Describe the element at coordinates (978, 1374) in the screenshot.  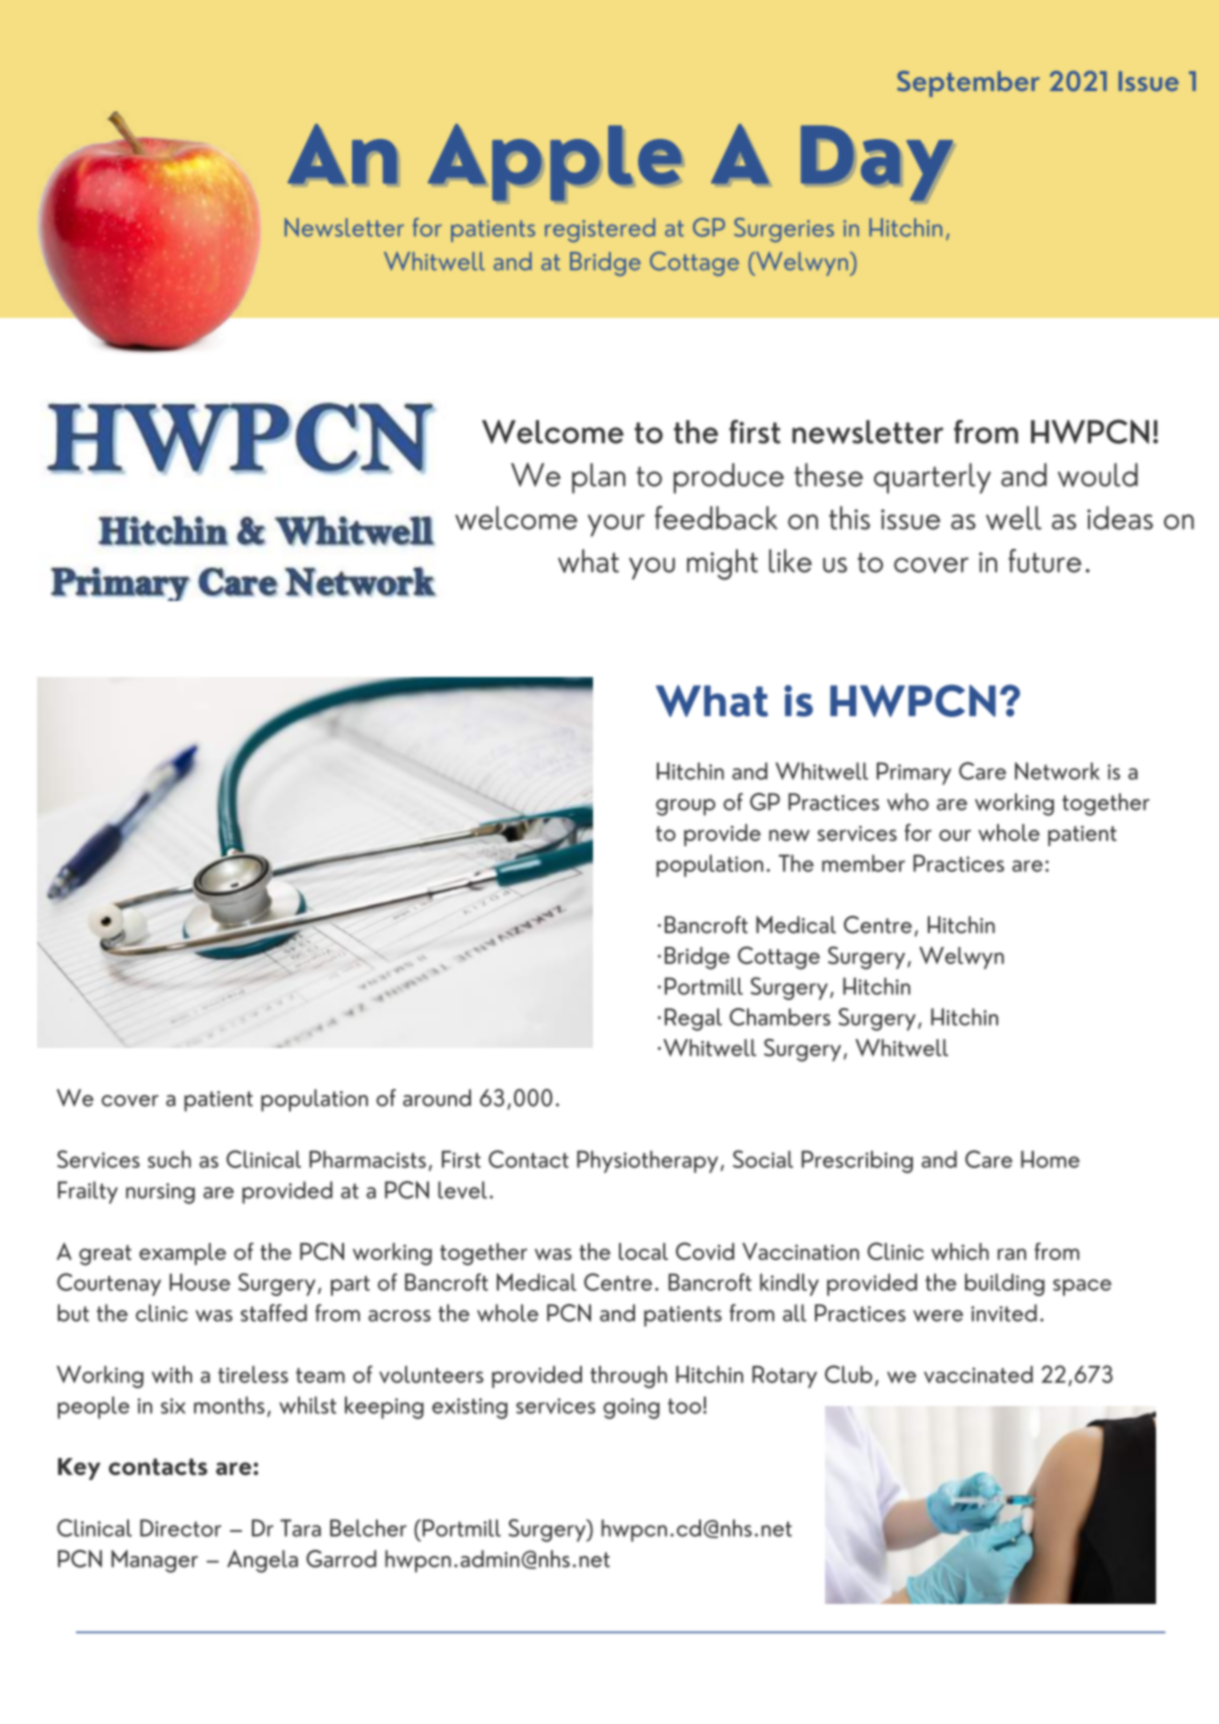
I see `vaccinated` at that location.
